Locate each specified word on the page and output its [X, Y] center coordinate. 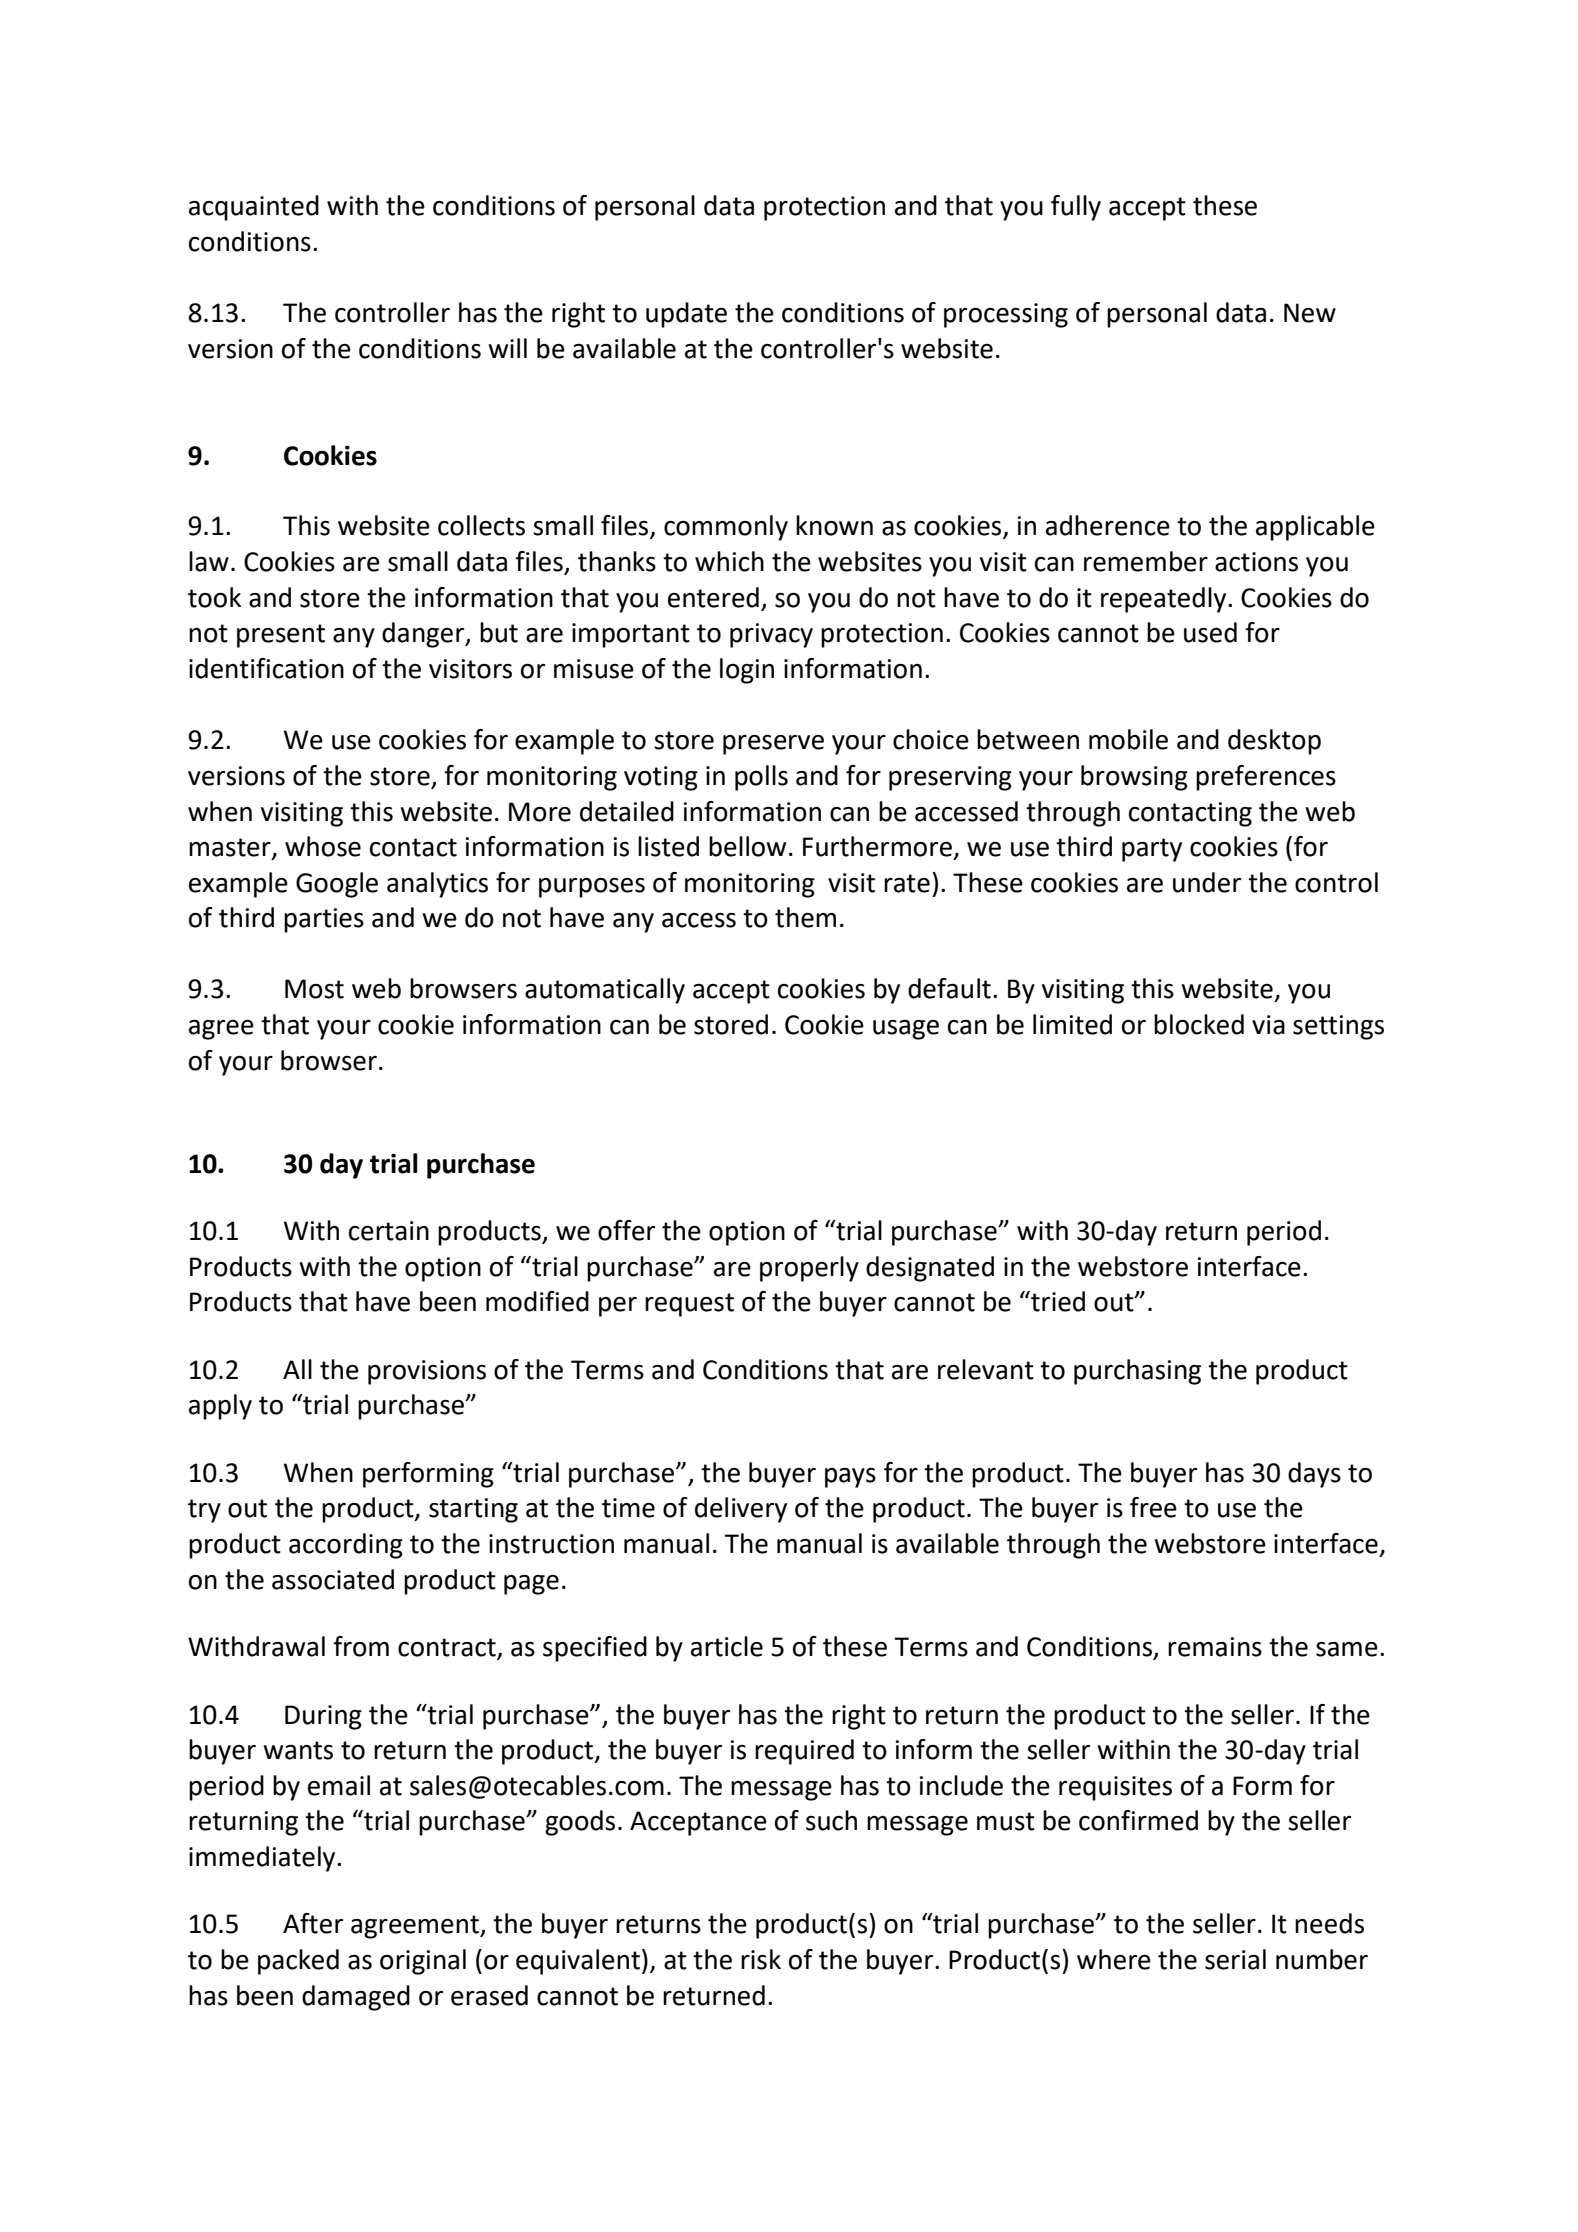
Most [314, 989]
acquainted [254, 208]
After [313, 1923]
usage [906, 1030]
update [686, 315]
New [1310, 313]
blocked [1199, 1024]
